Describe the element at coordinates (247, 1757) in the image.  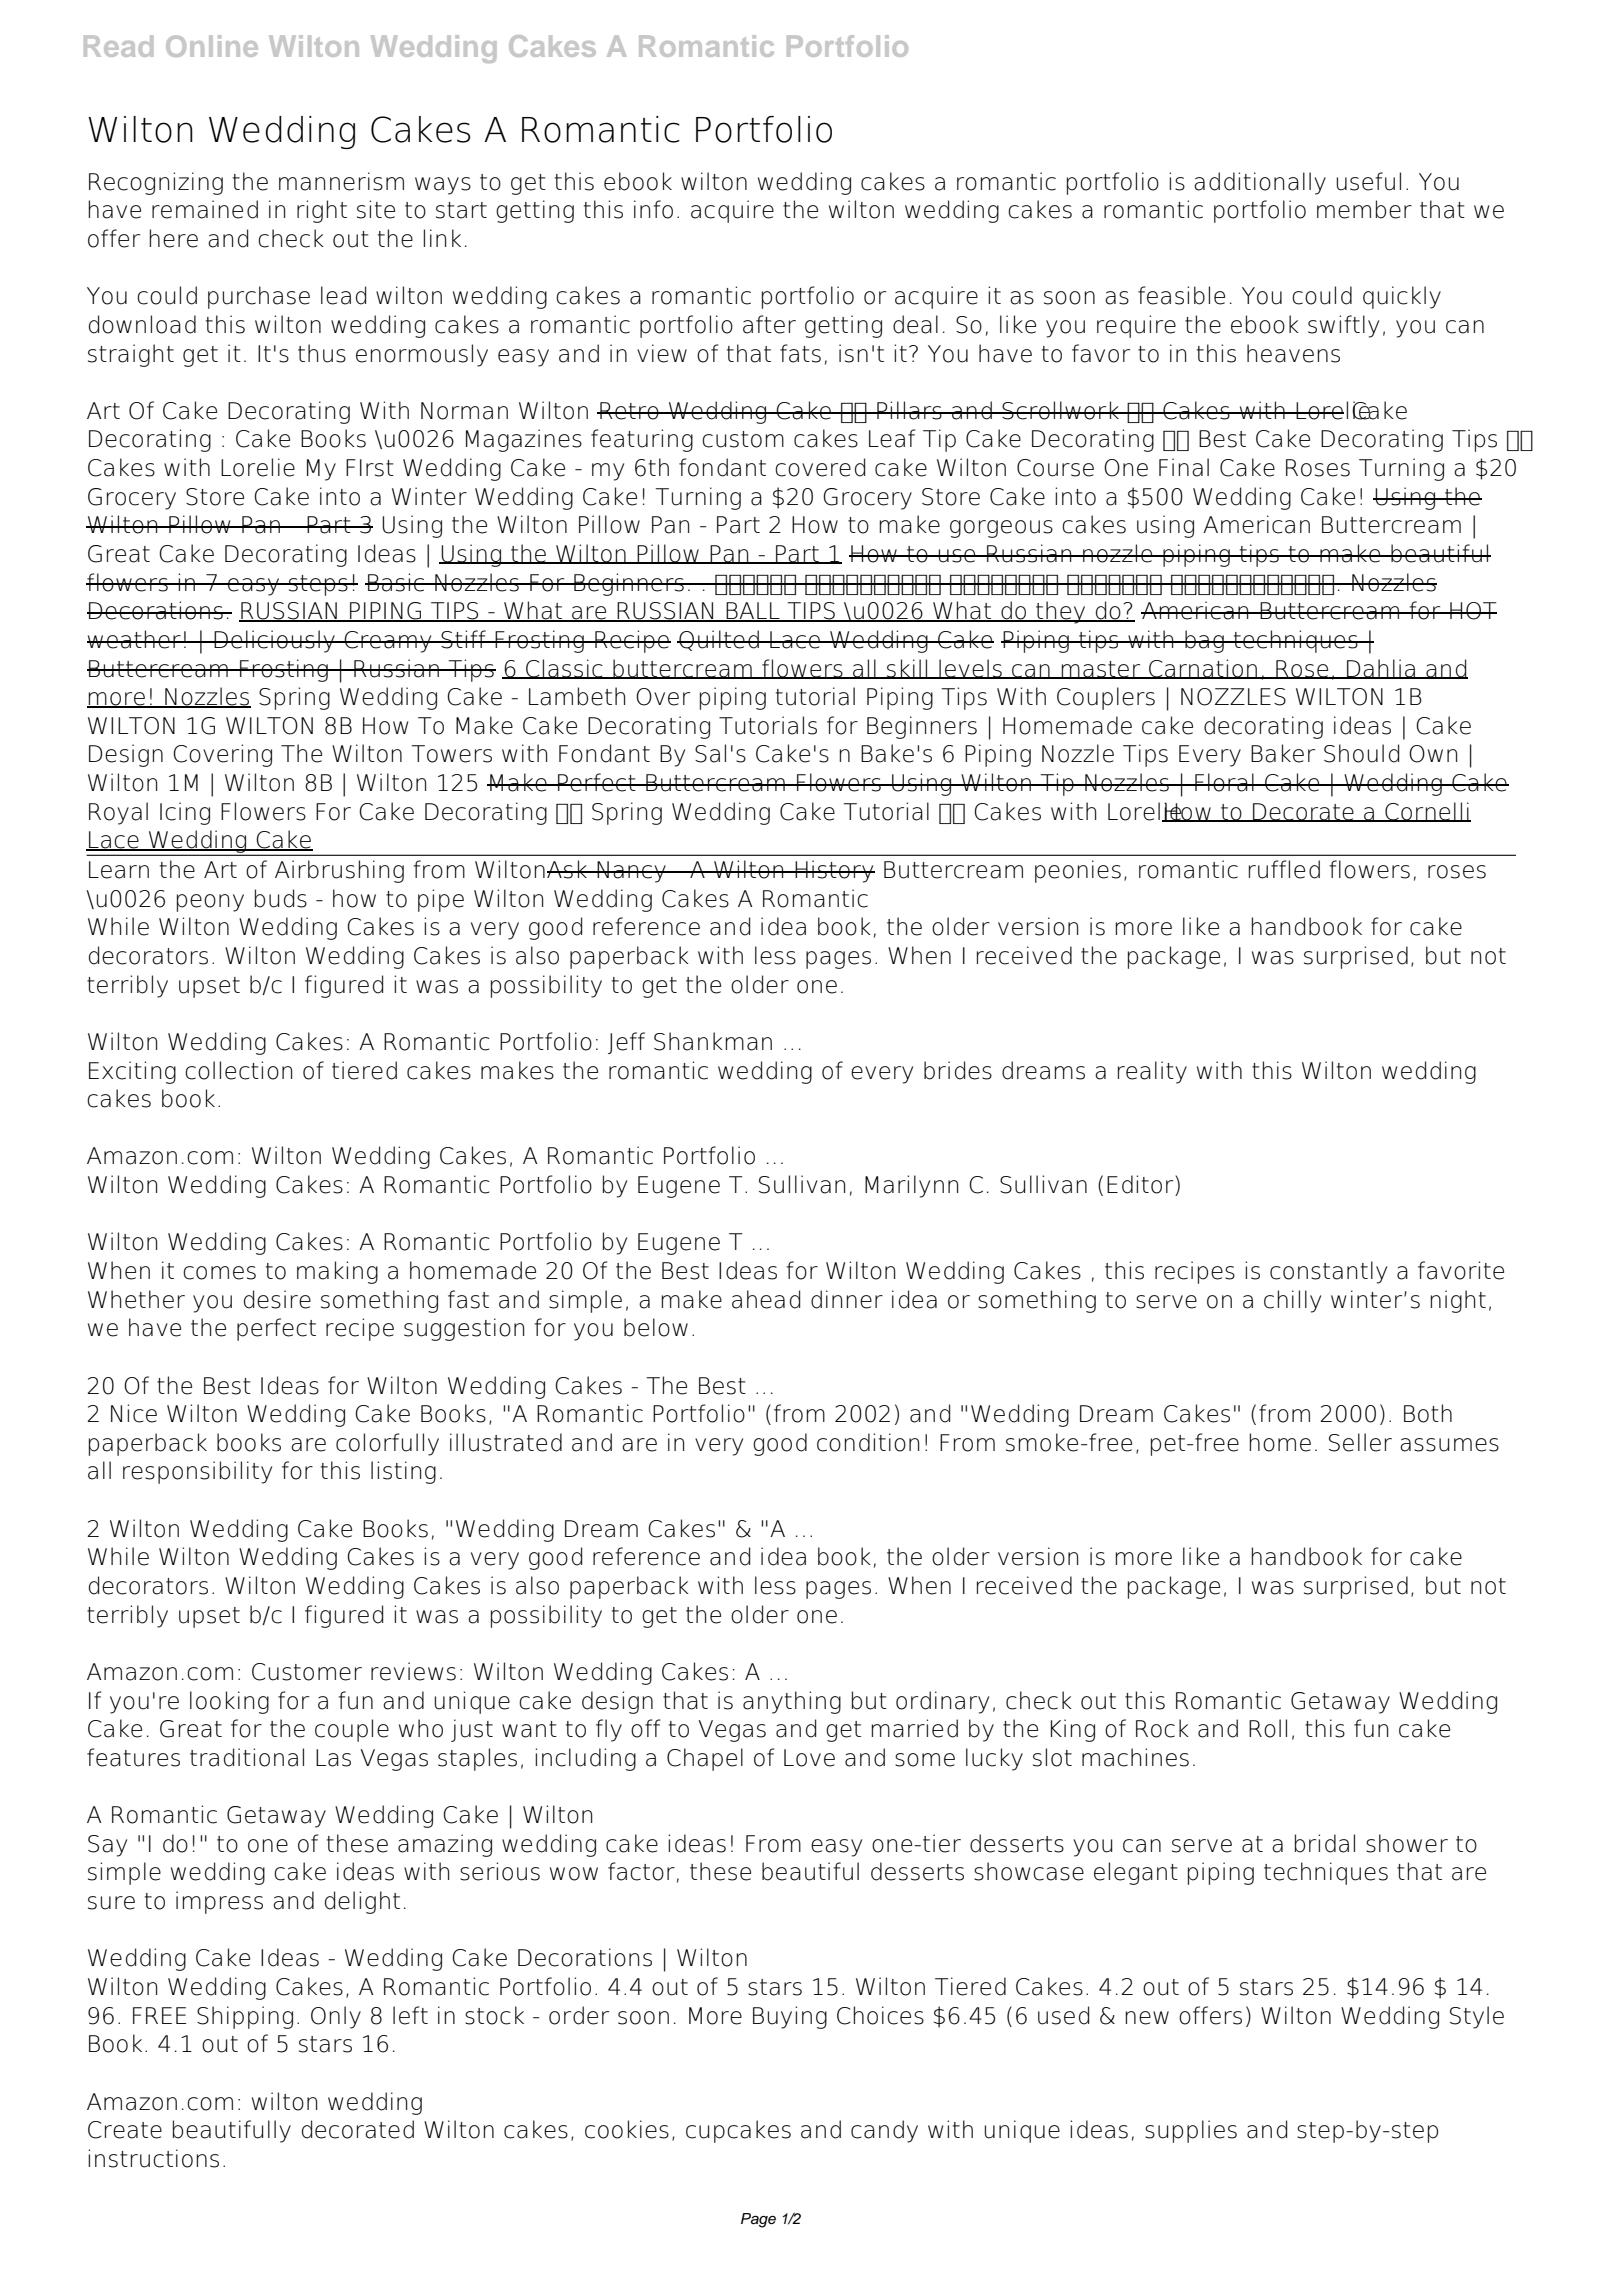
I see `traditional` at that location.
